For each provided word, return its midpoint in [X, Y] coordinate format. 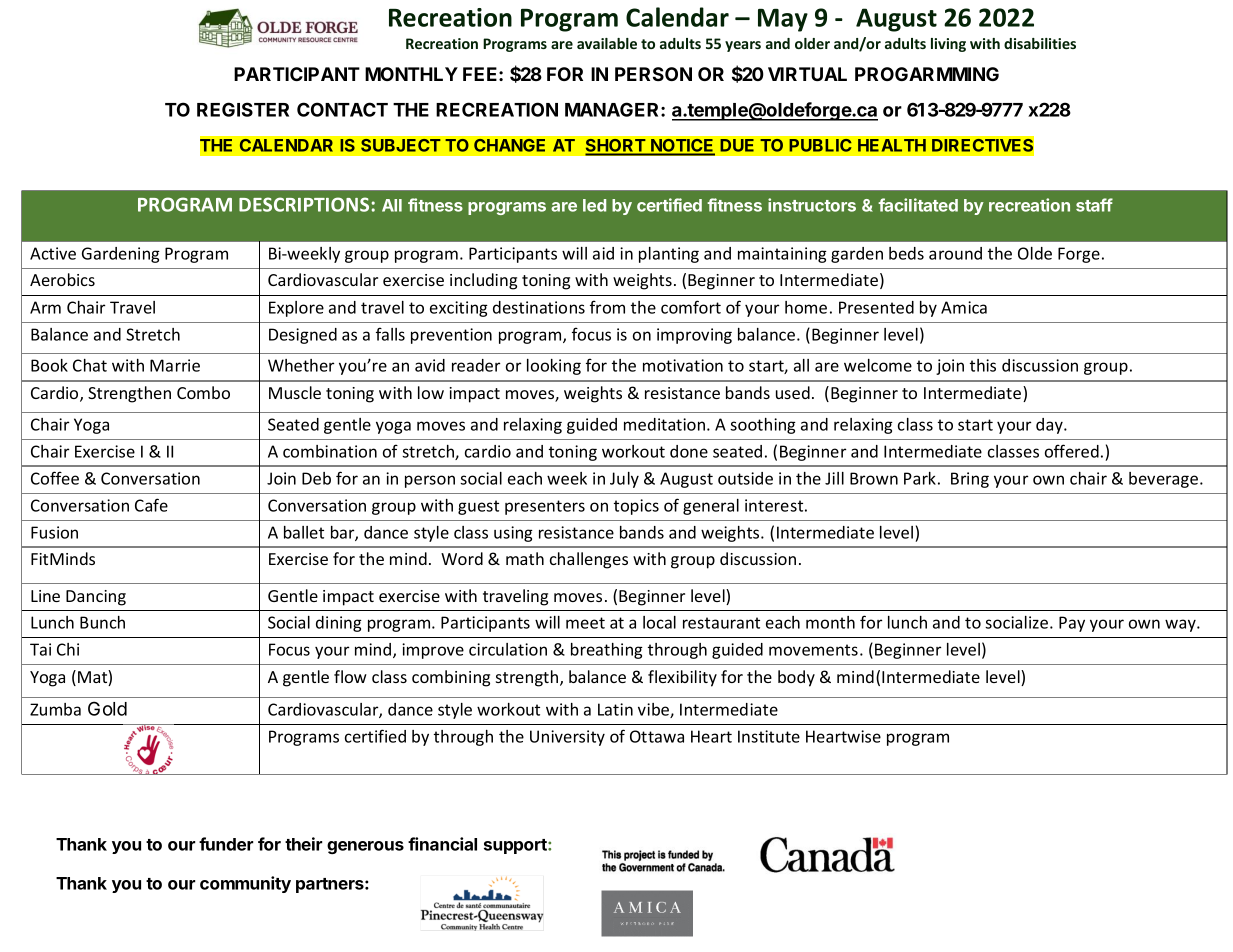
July [624, 480]
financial [442, 844]
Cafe [151, 505]
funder [226, 844]
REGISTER [243, 109]
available [607, 43]
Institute [769, 736]
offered [1072, 451]
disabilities [1040, 43]
